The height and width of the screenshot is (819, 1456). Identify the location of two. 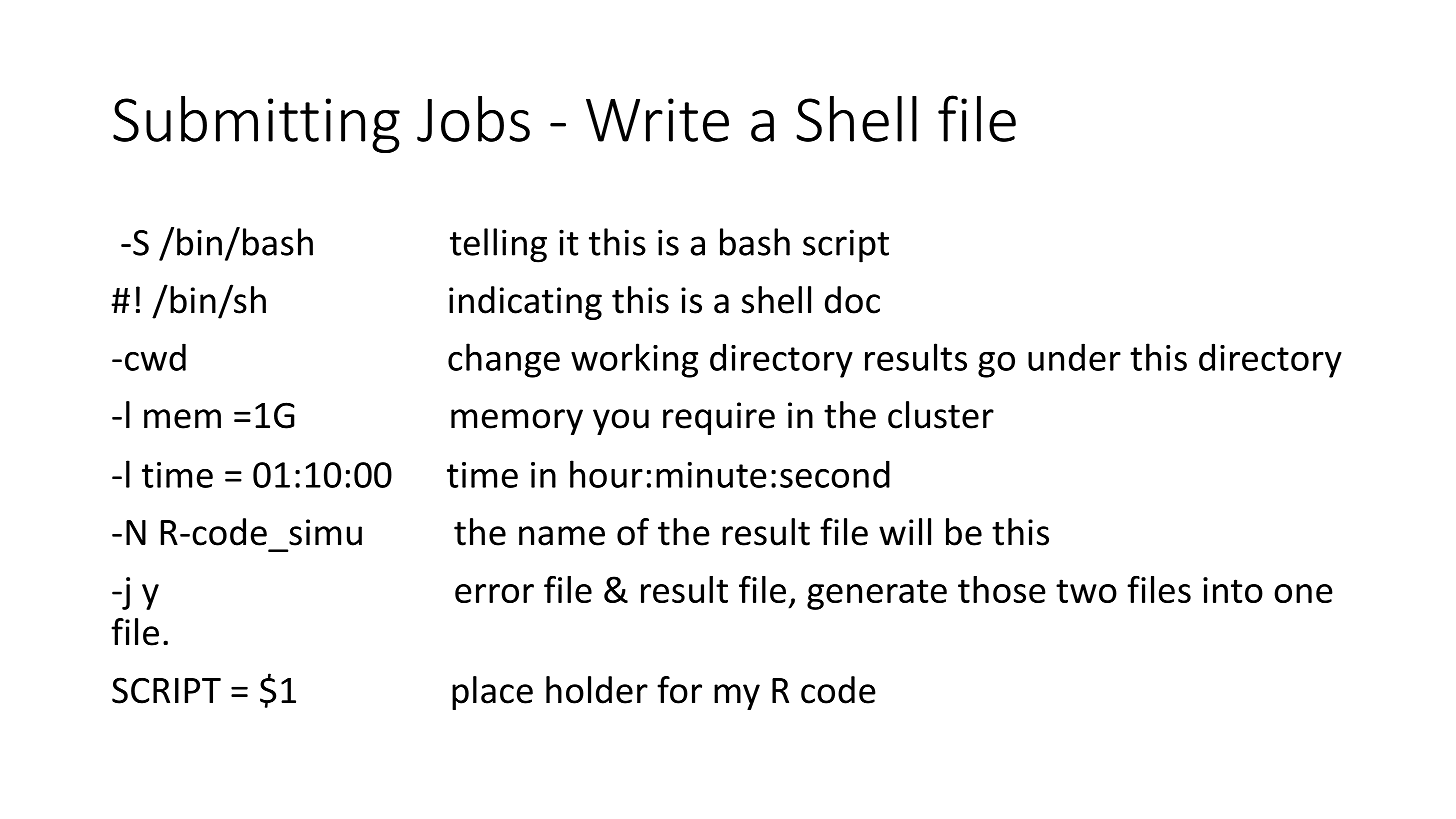
(1086, 591).
